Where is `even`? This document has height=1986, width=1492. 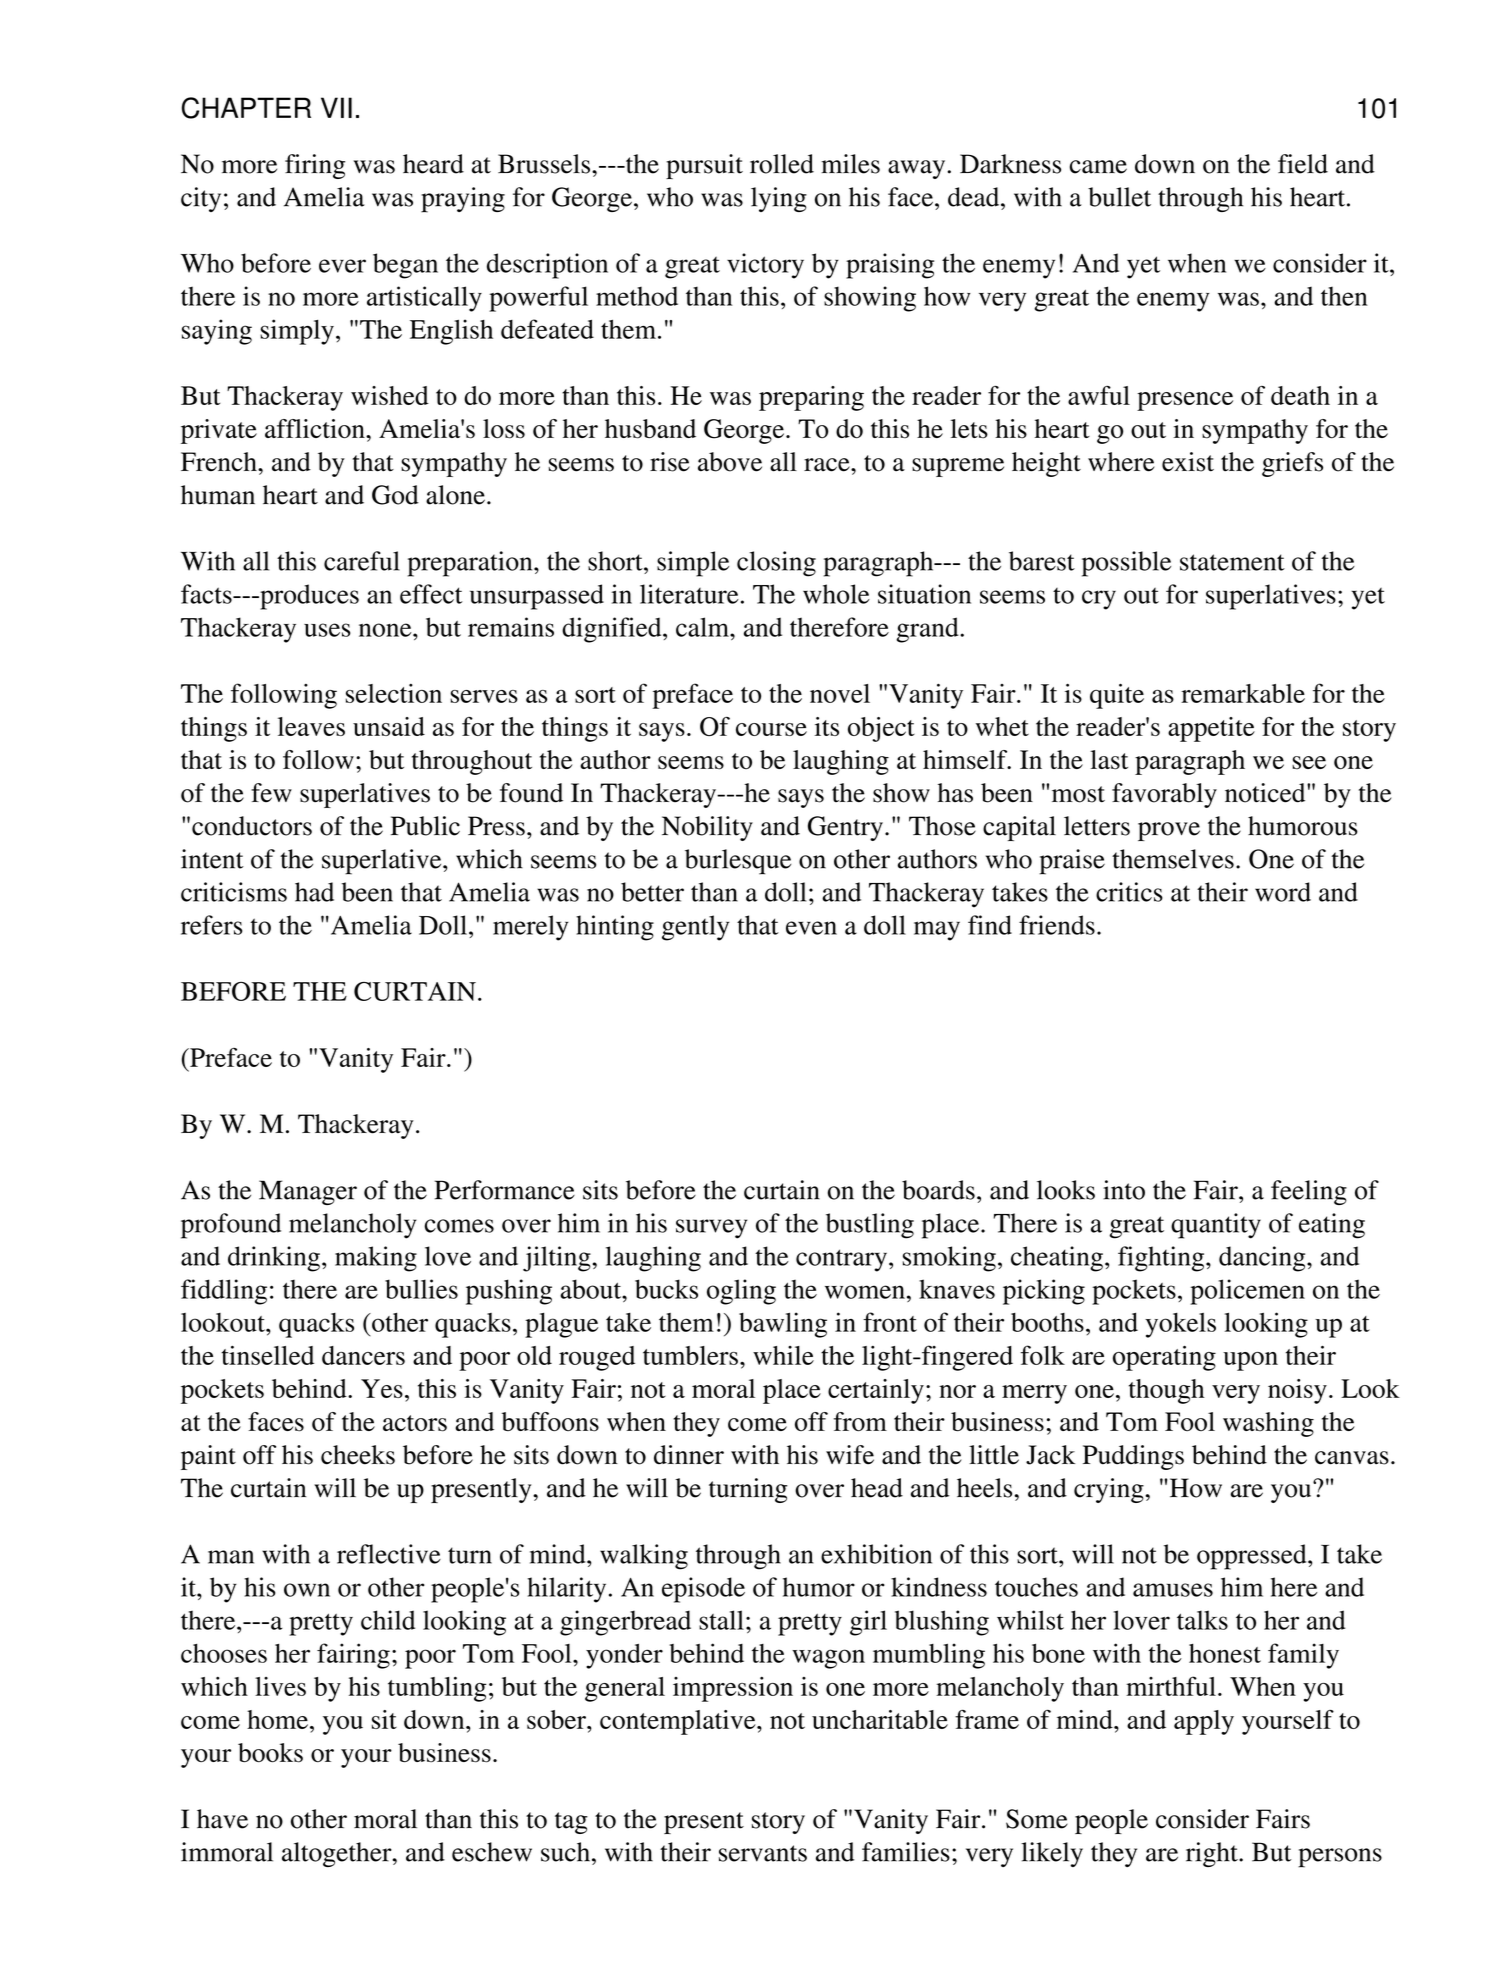 even is located at coordinates (811, 928).
